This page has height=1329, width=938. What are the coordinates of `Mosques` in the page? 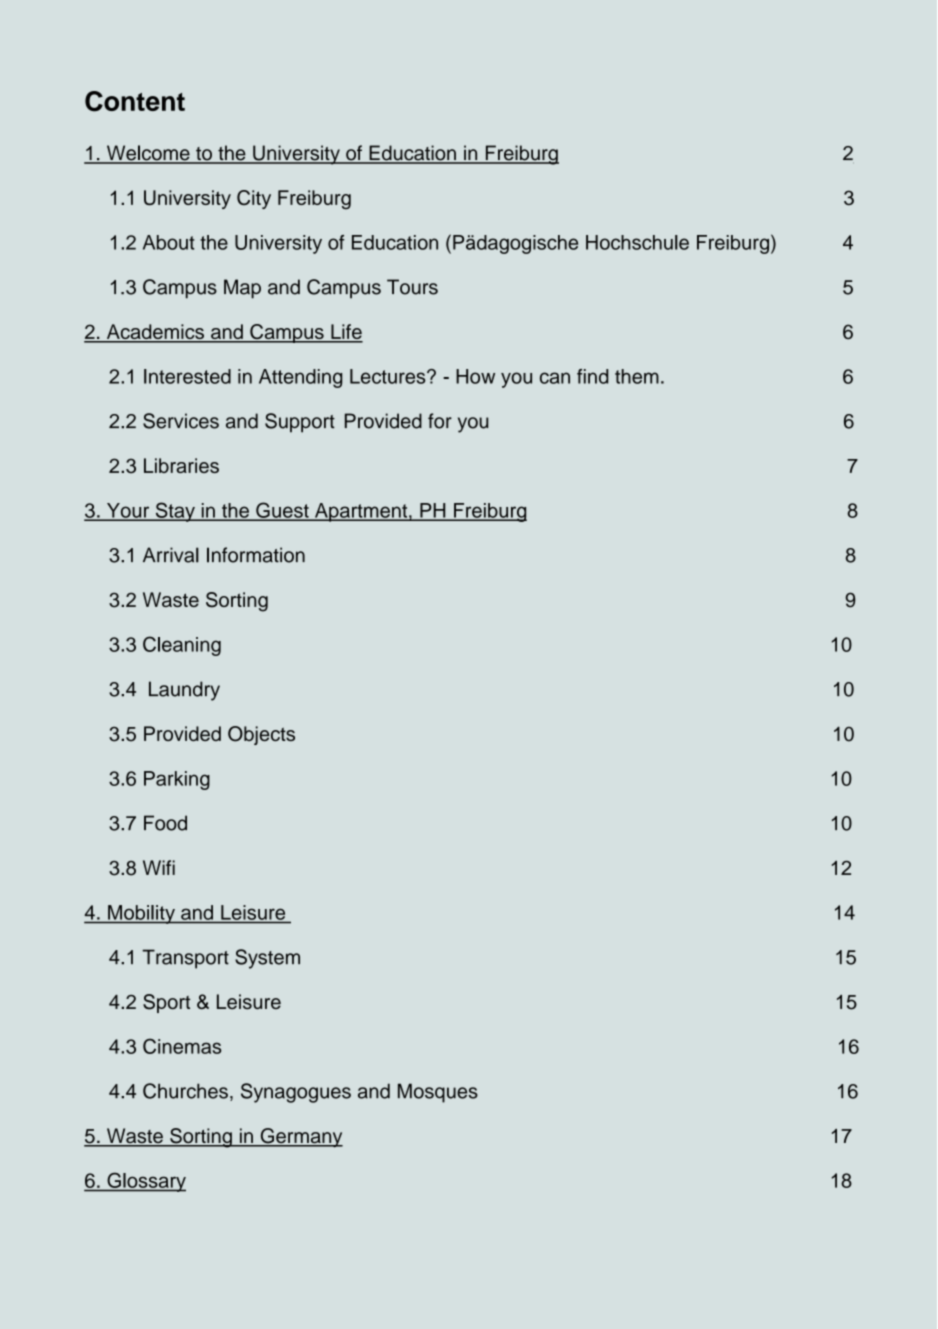 It's located at (438, 1093).
